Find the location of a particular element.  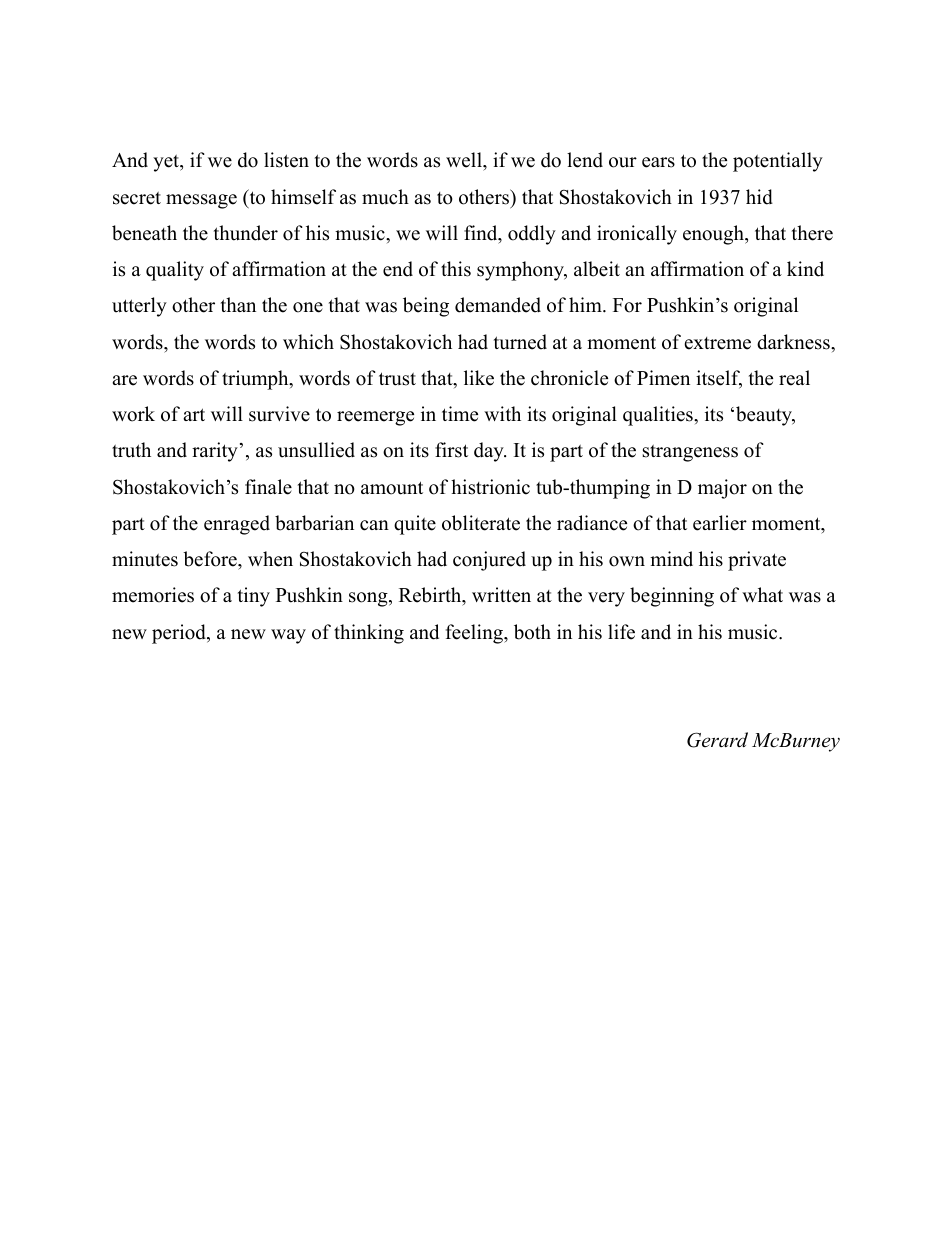

feeling is located at coordinates (475, 634).
